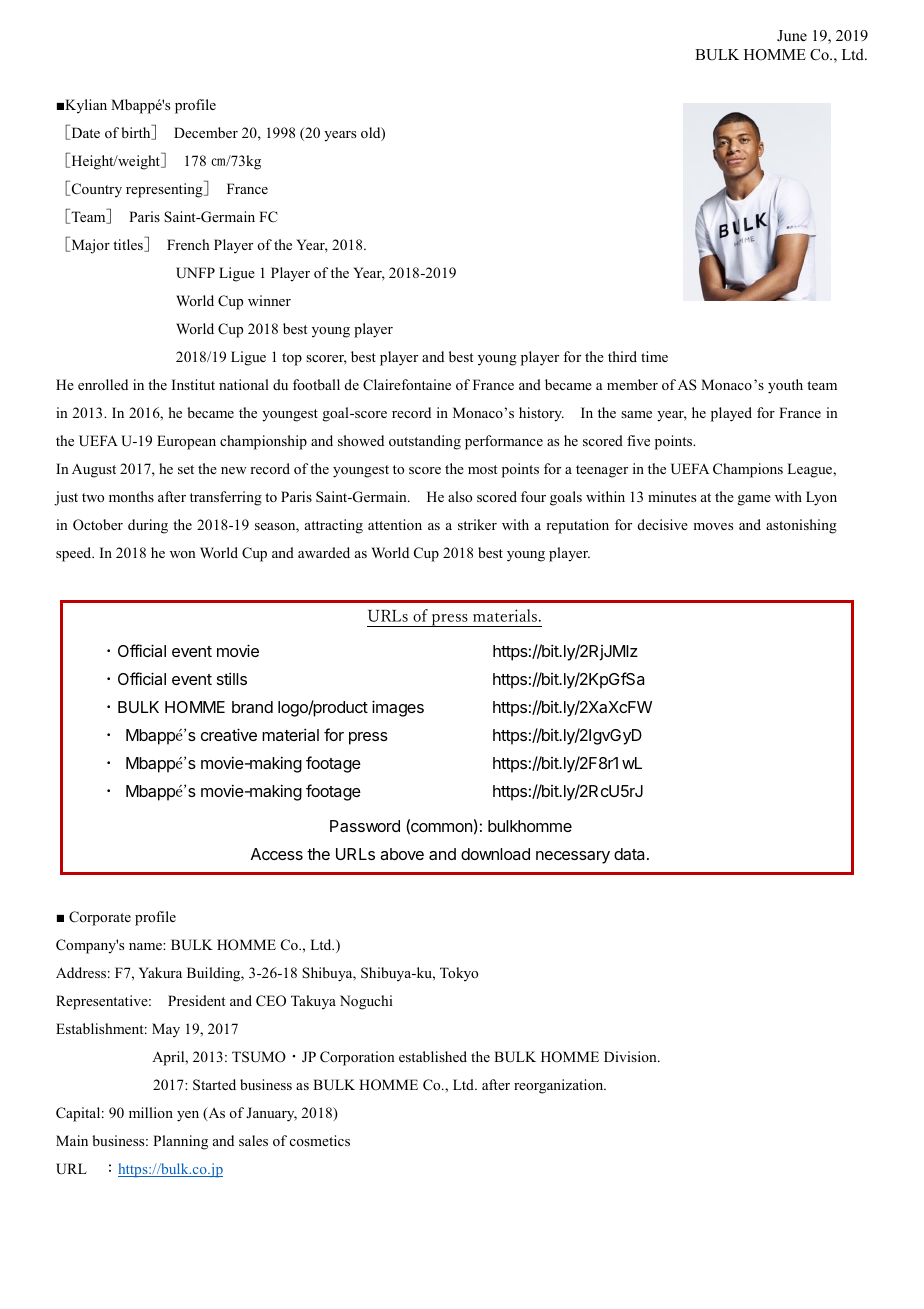  I want to click on established, so click(433, 1056).
